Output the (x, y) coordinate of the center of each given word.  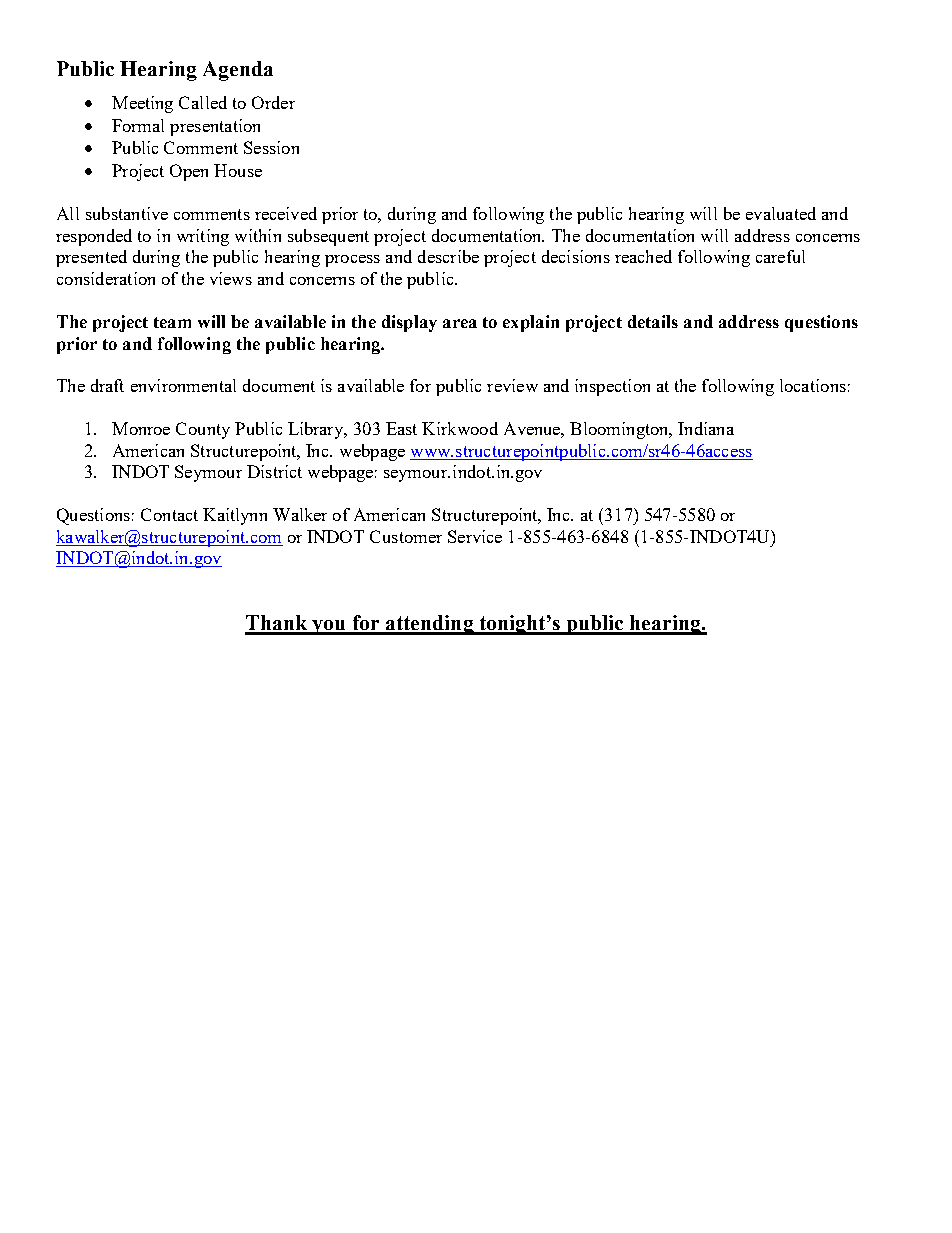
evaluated (781, 213)
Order (273, 102)
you (329, 627)
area (460, 323)
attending (429, 625)
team (172, 322)
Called (203, 102)
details (653, 321)
